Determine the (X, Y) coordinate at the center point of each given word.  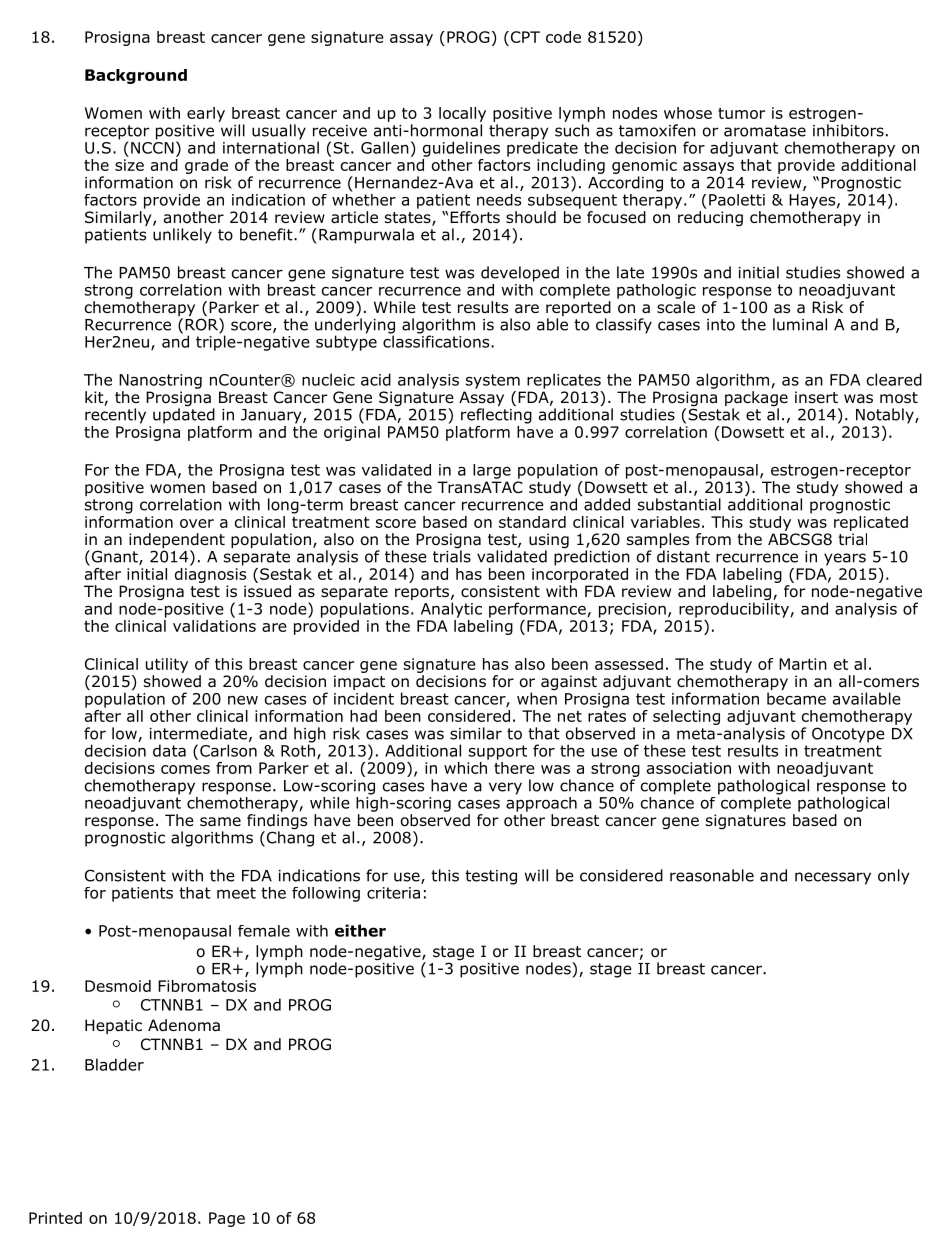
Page (227, 1219)
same (220, 821)
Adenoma (184, 1025)
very (505, 788)
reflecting (496, 416)
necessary (833, 878)
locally (462, 114)
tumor (741, 113)
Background (136, 76)
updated (184, 415)
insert (816, 397)
